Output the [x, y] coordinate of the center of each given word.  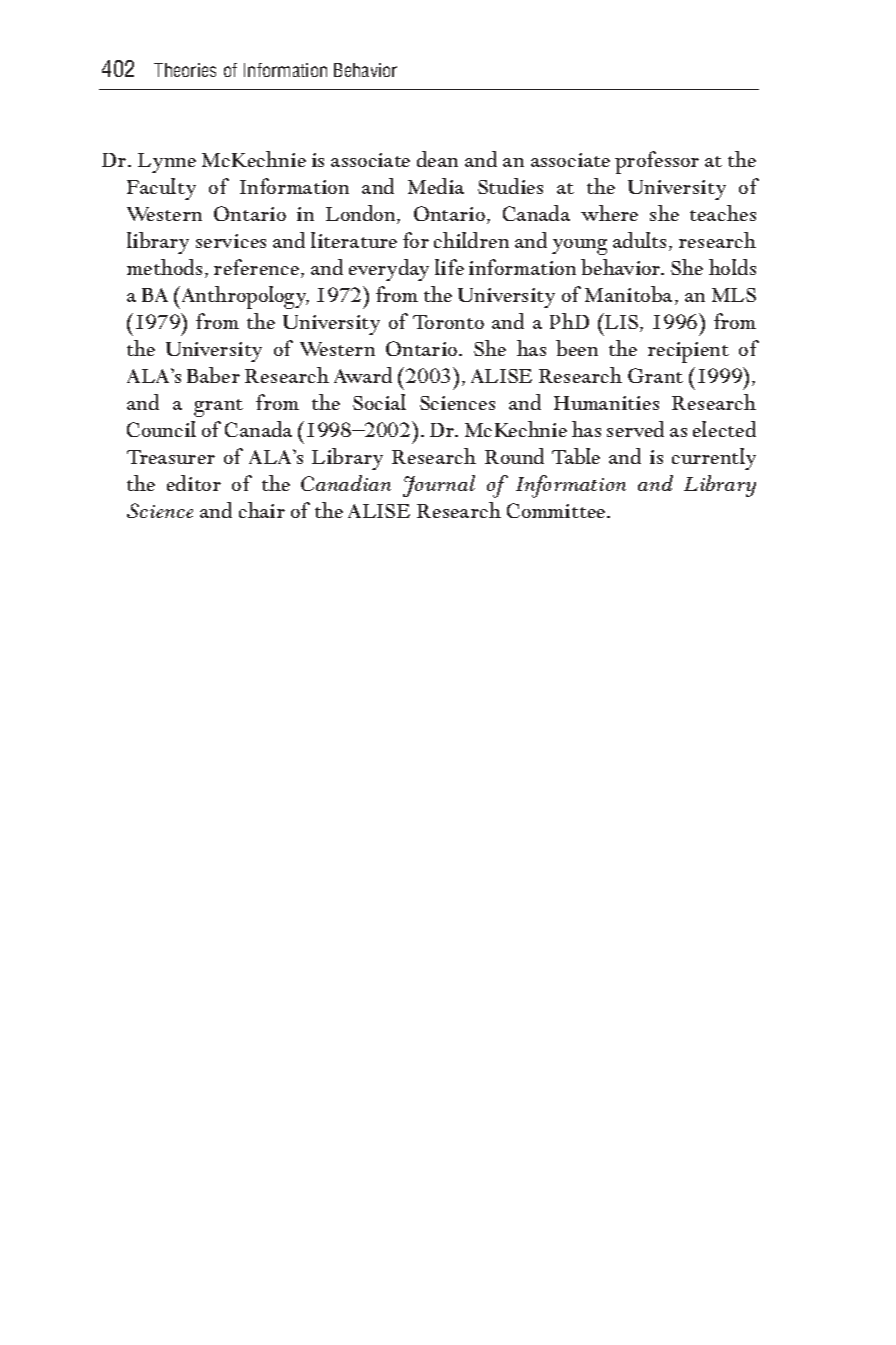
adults [641, 241]
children [471, 240]
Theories [185, 70]
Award [363, 375]
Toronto [448, 322]
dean [437, 159]
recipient [688, 352]
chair [262, 510]
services [231, 241]
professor [657, 162]
